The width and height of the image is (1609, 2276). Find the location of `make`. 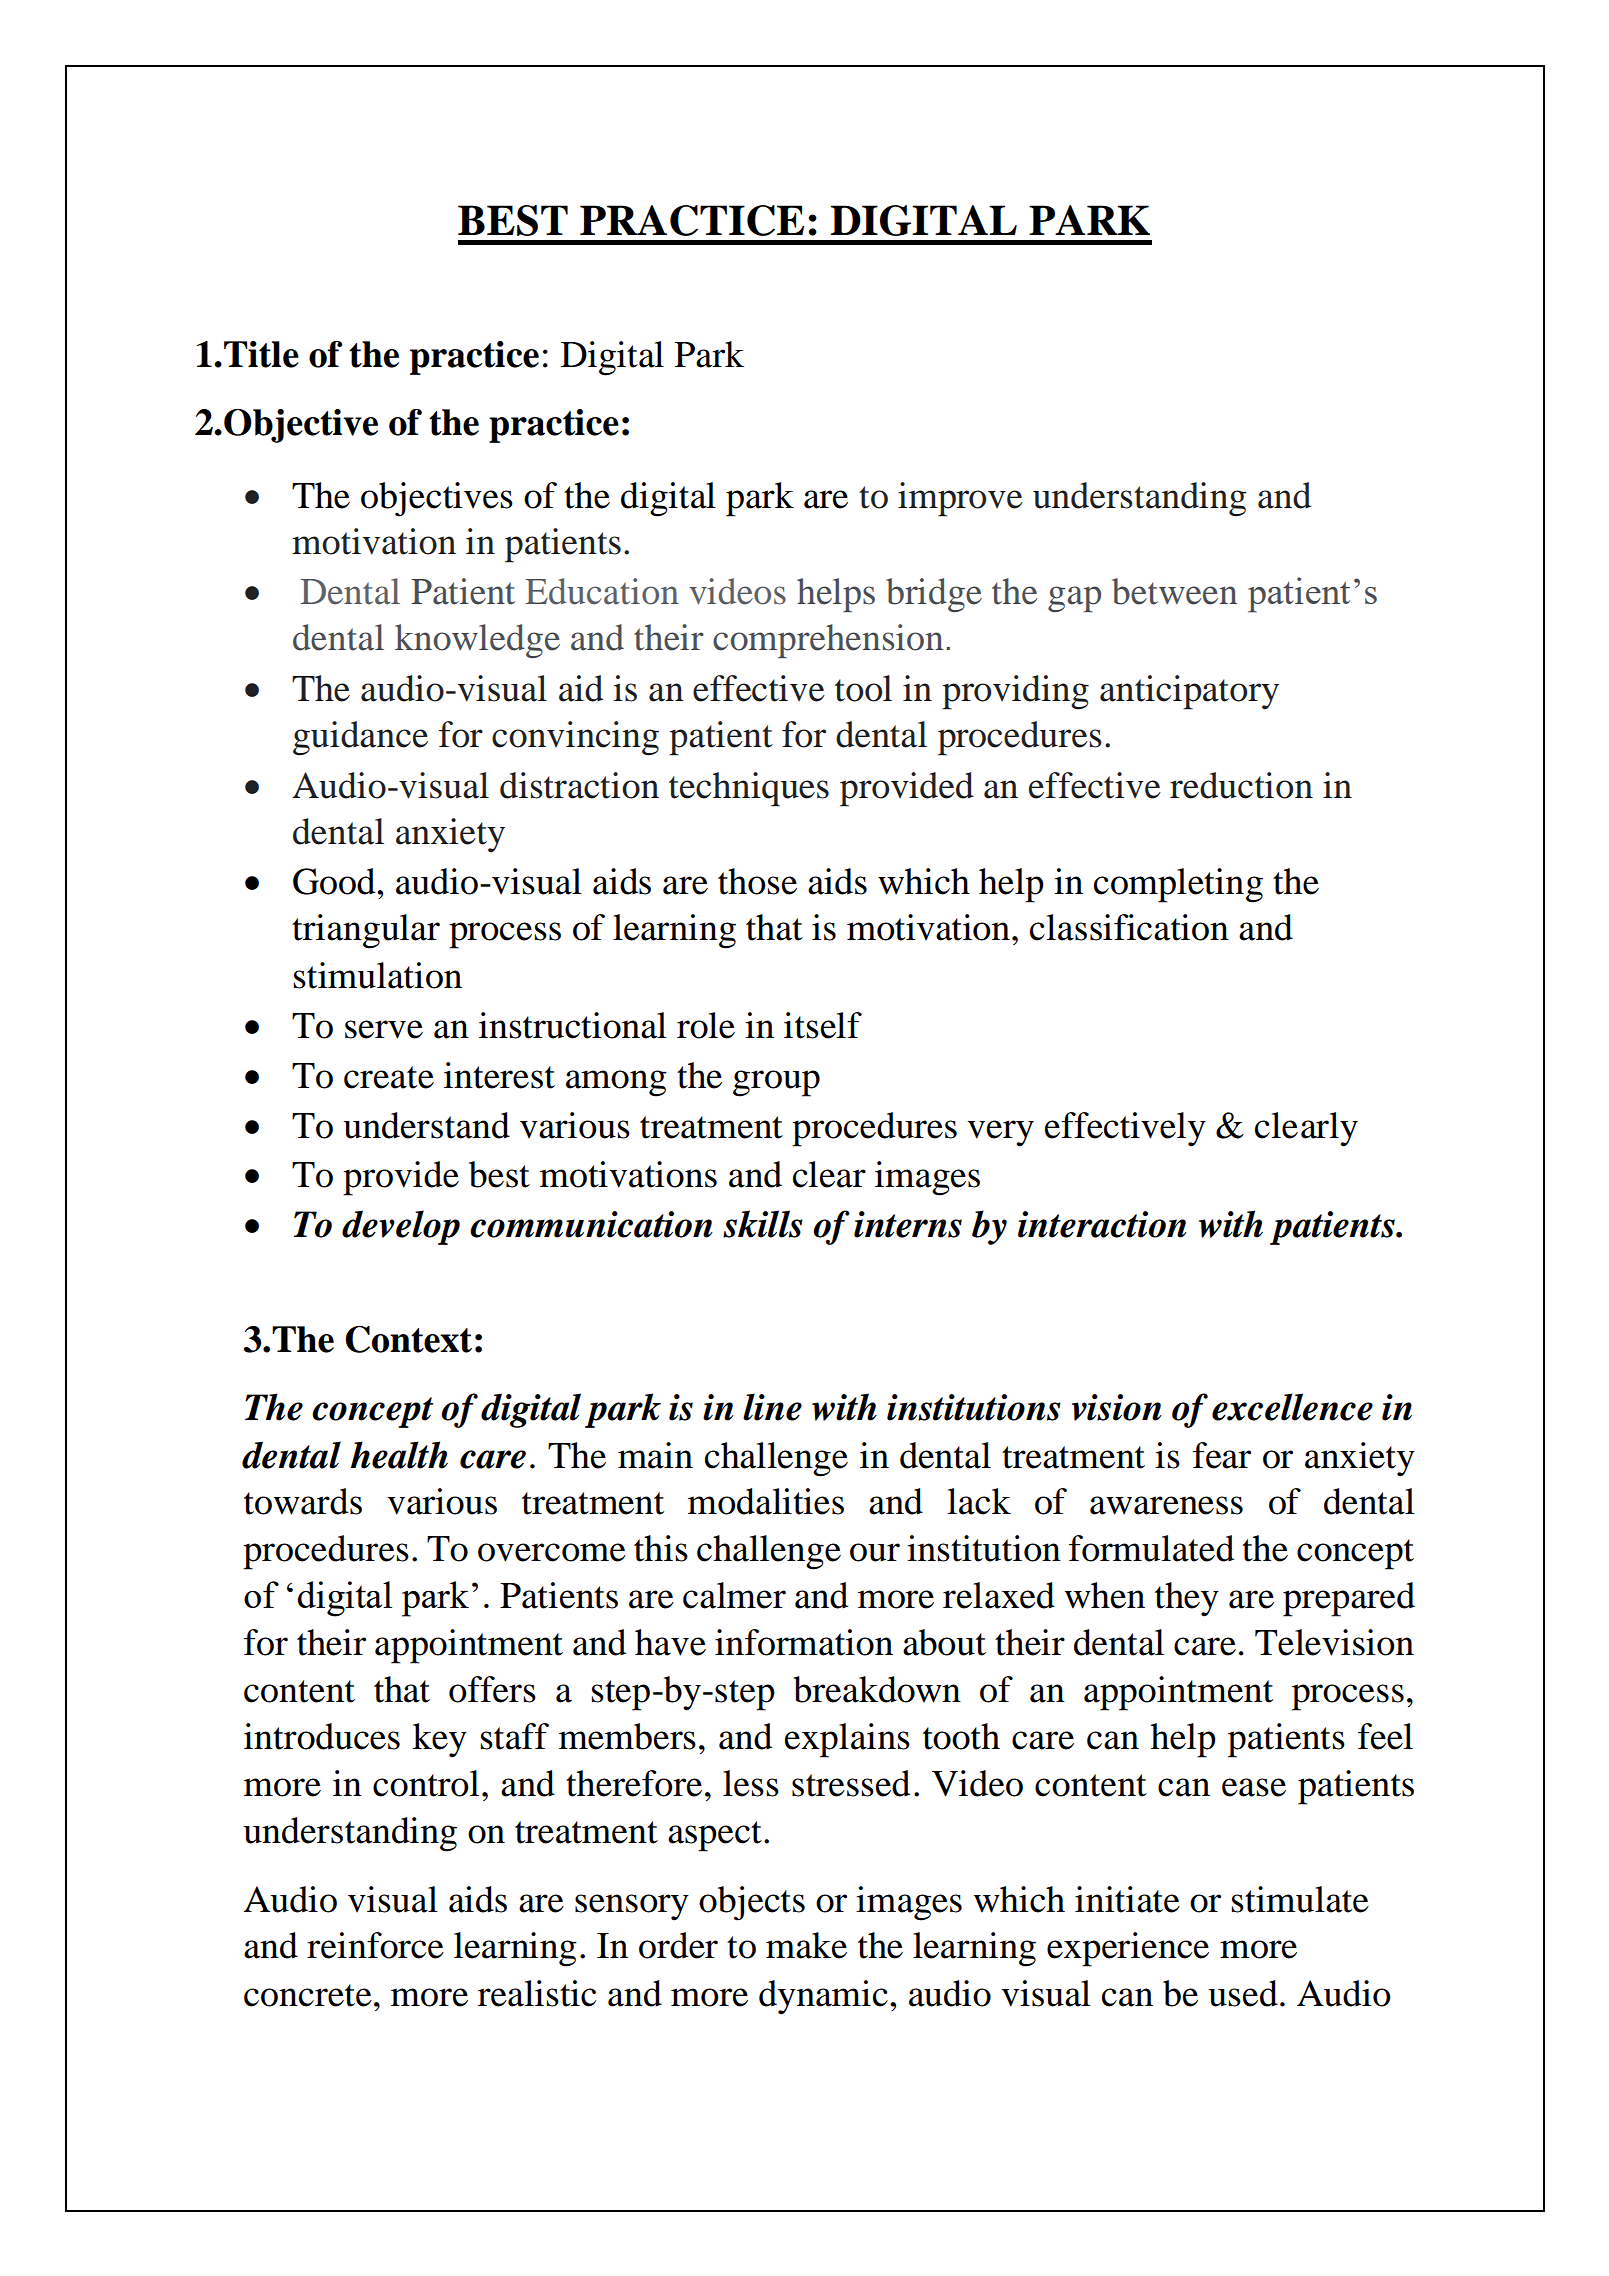

make is located at coordinates (806, 1945).
